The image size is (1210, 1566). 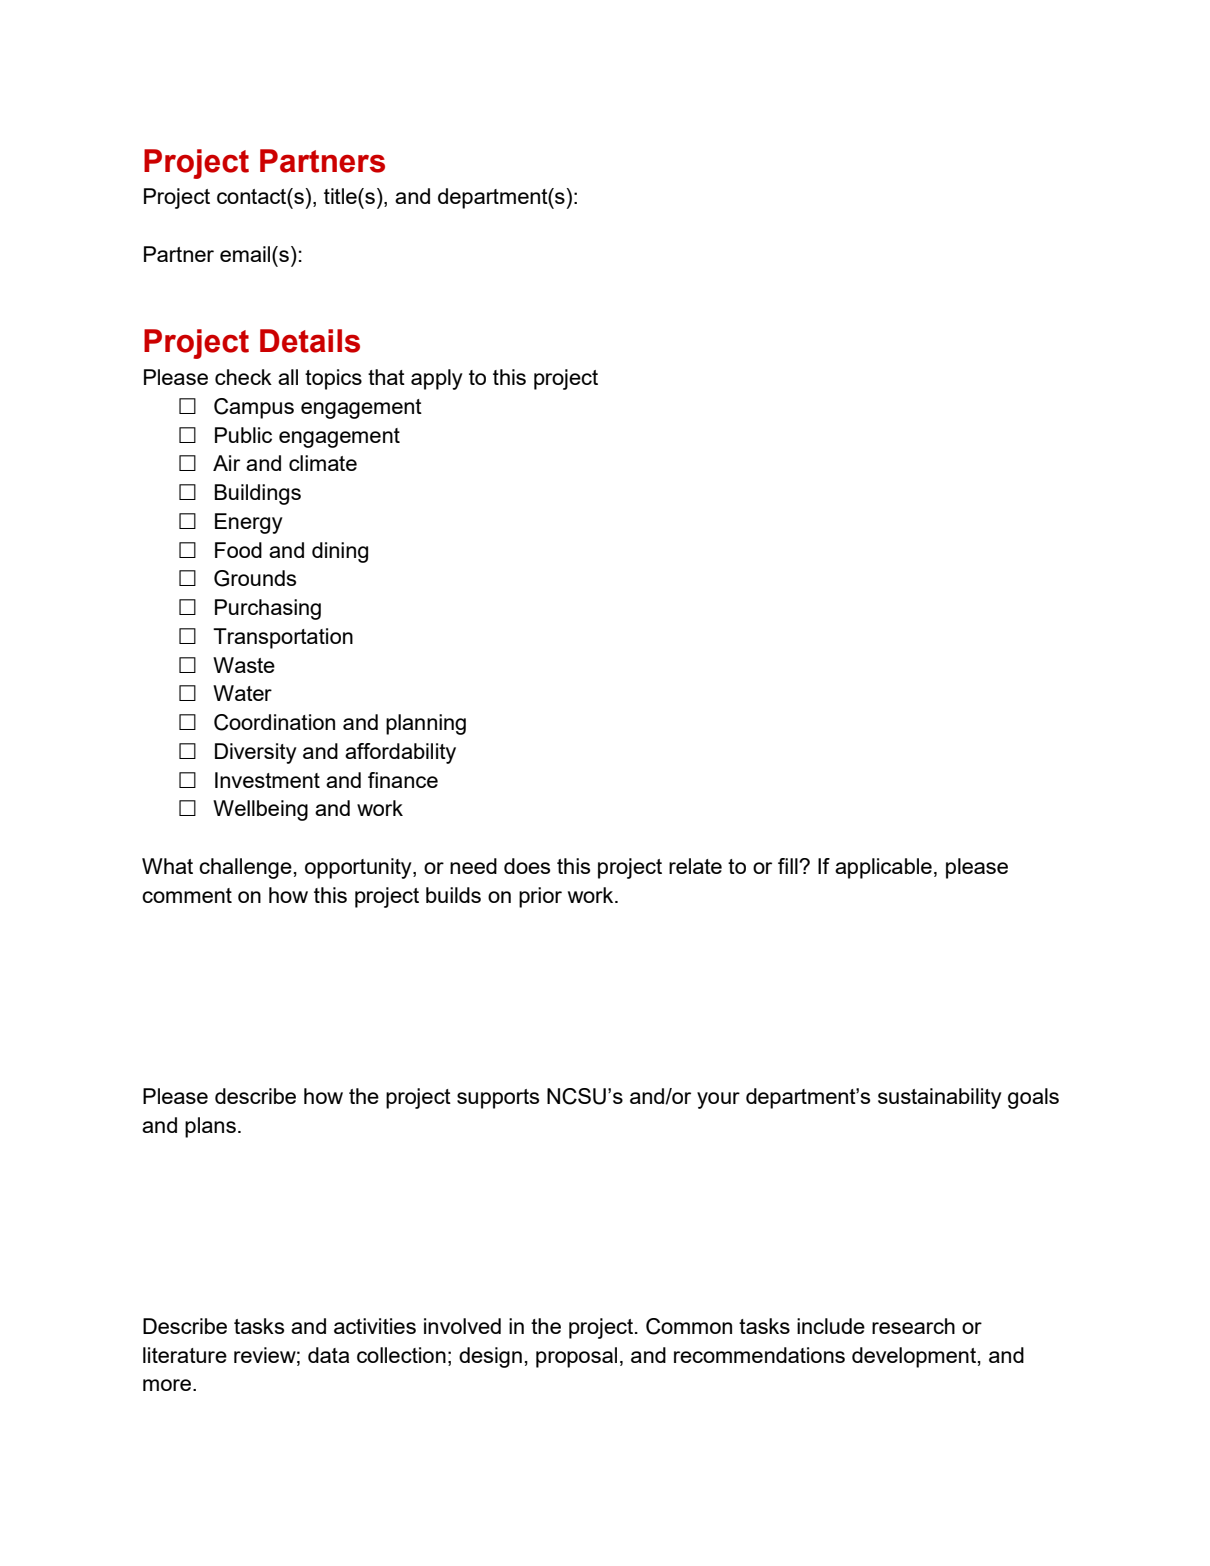 I want to click on applicable, so click(x=883, y=868).
